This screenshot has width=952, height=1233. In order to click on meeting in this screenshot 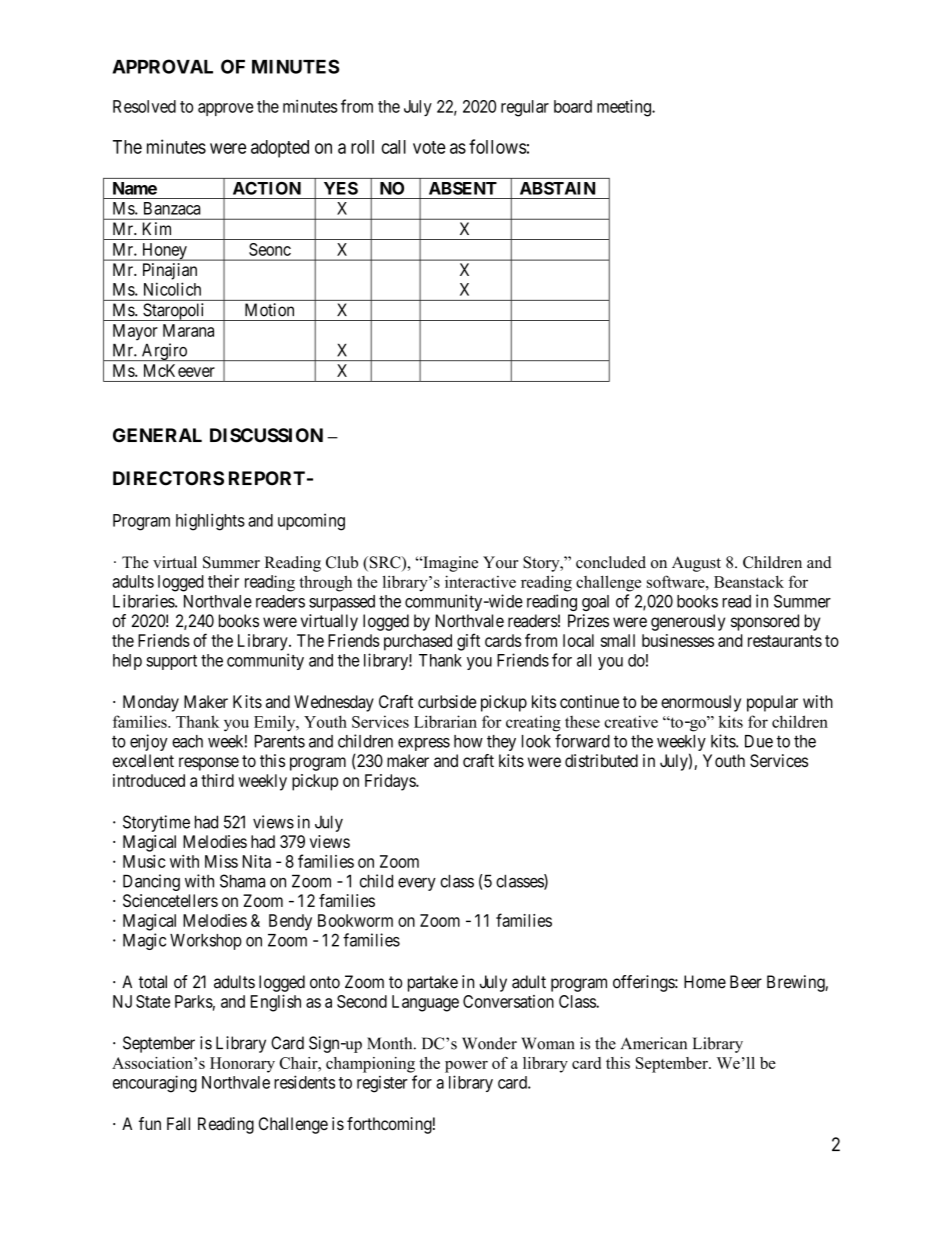, I will do `click(625, 108)`.
